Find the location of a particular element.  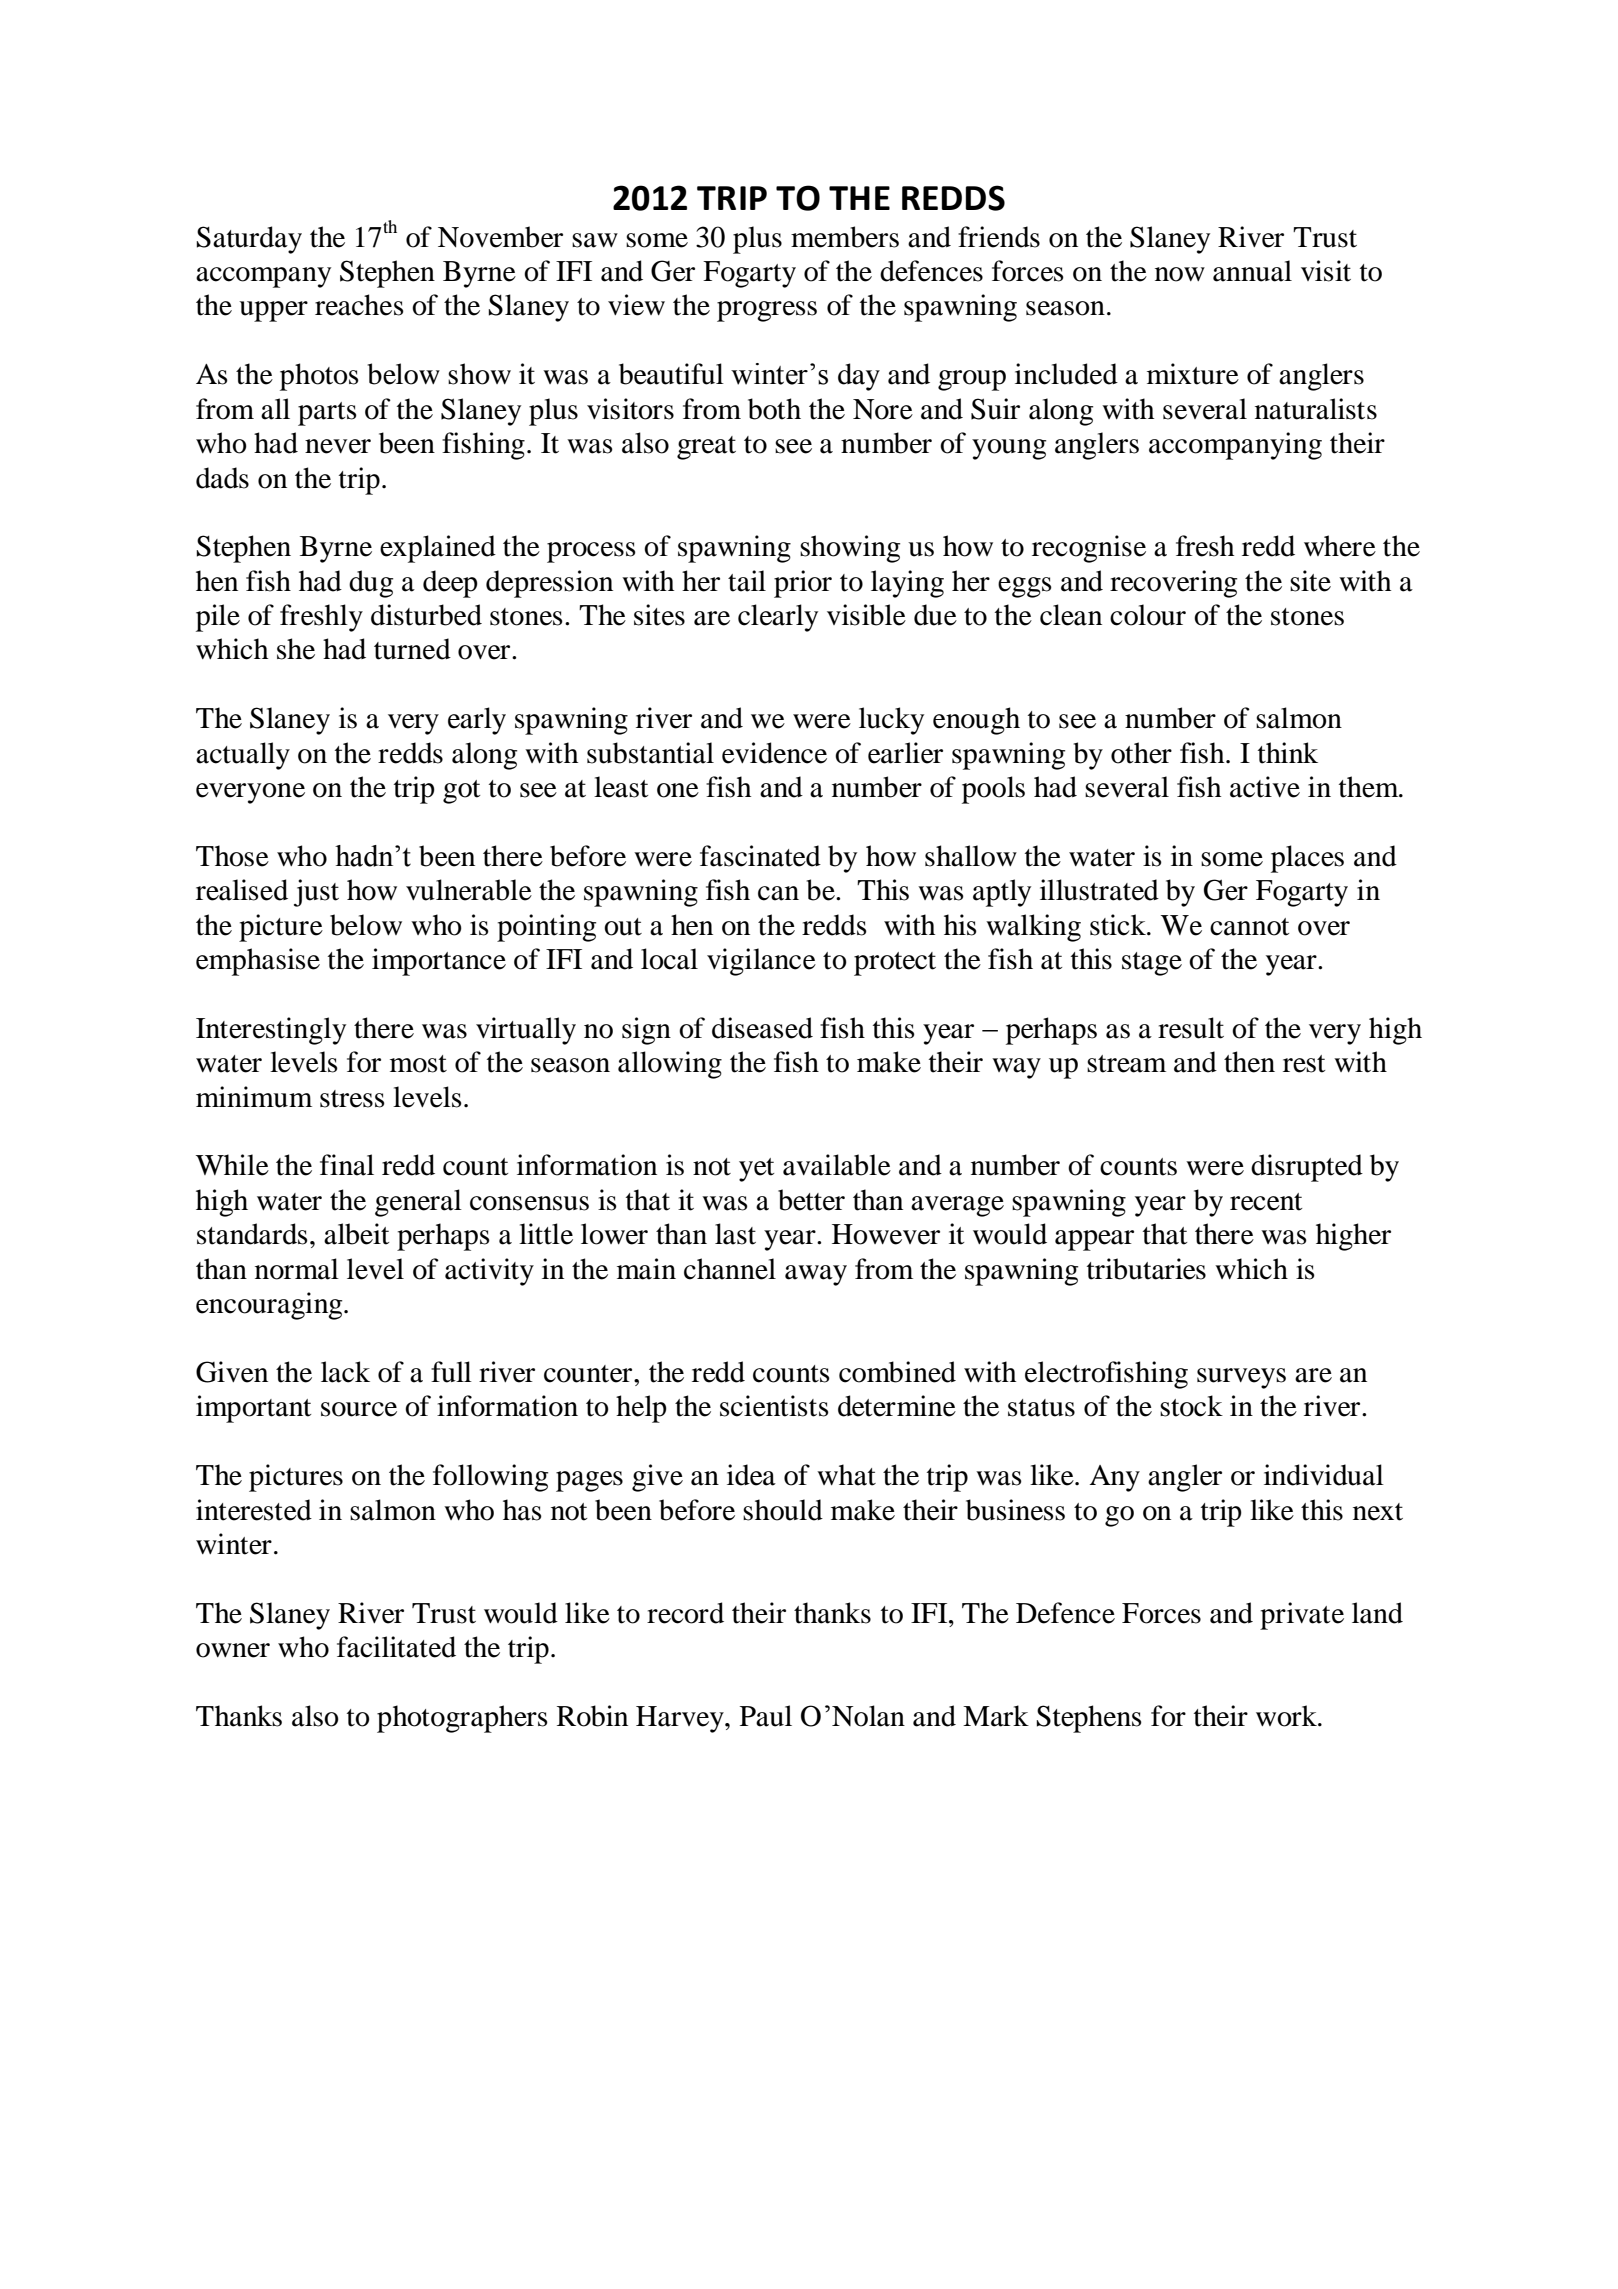

colour is located at coordinates (1148, 615).
